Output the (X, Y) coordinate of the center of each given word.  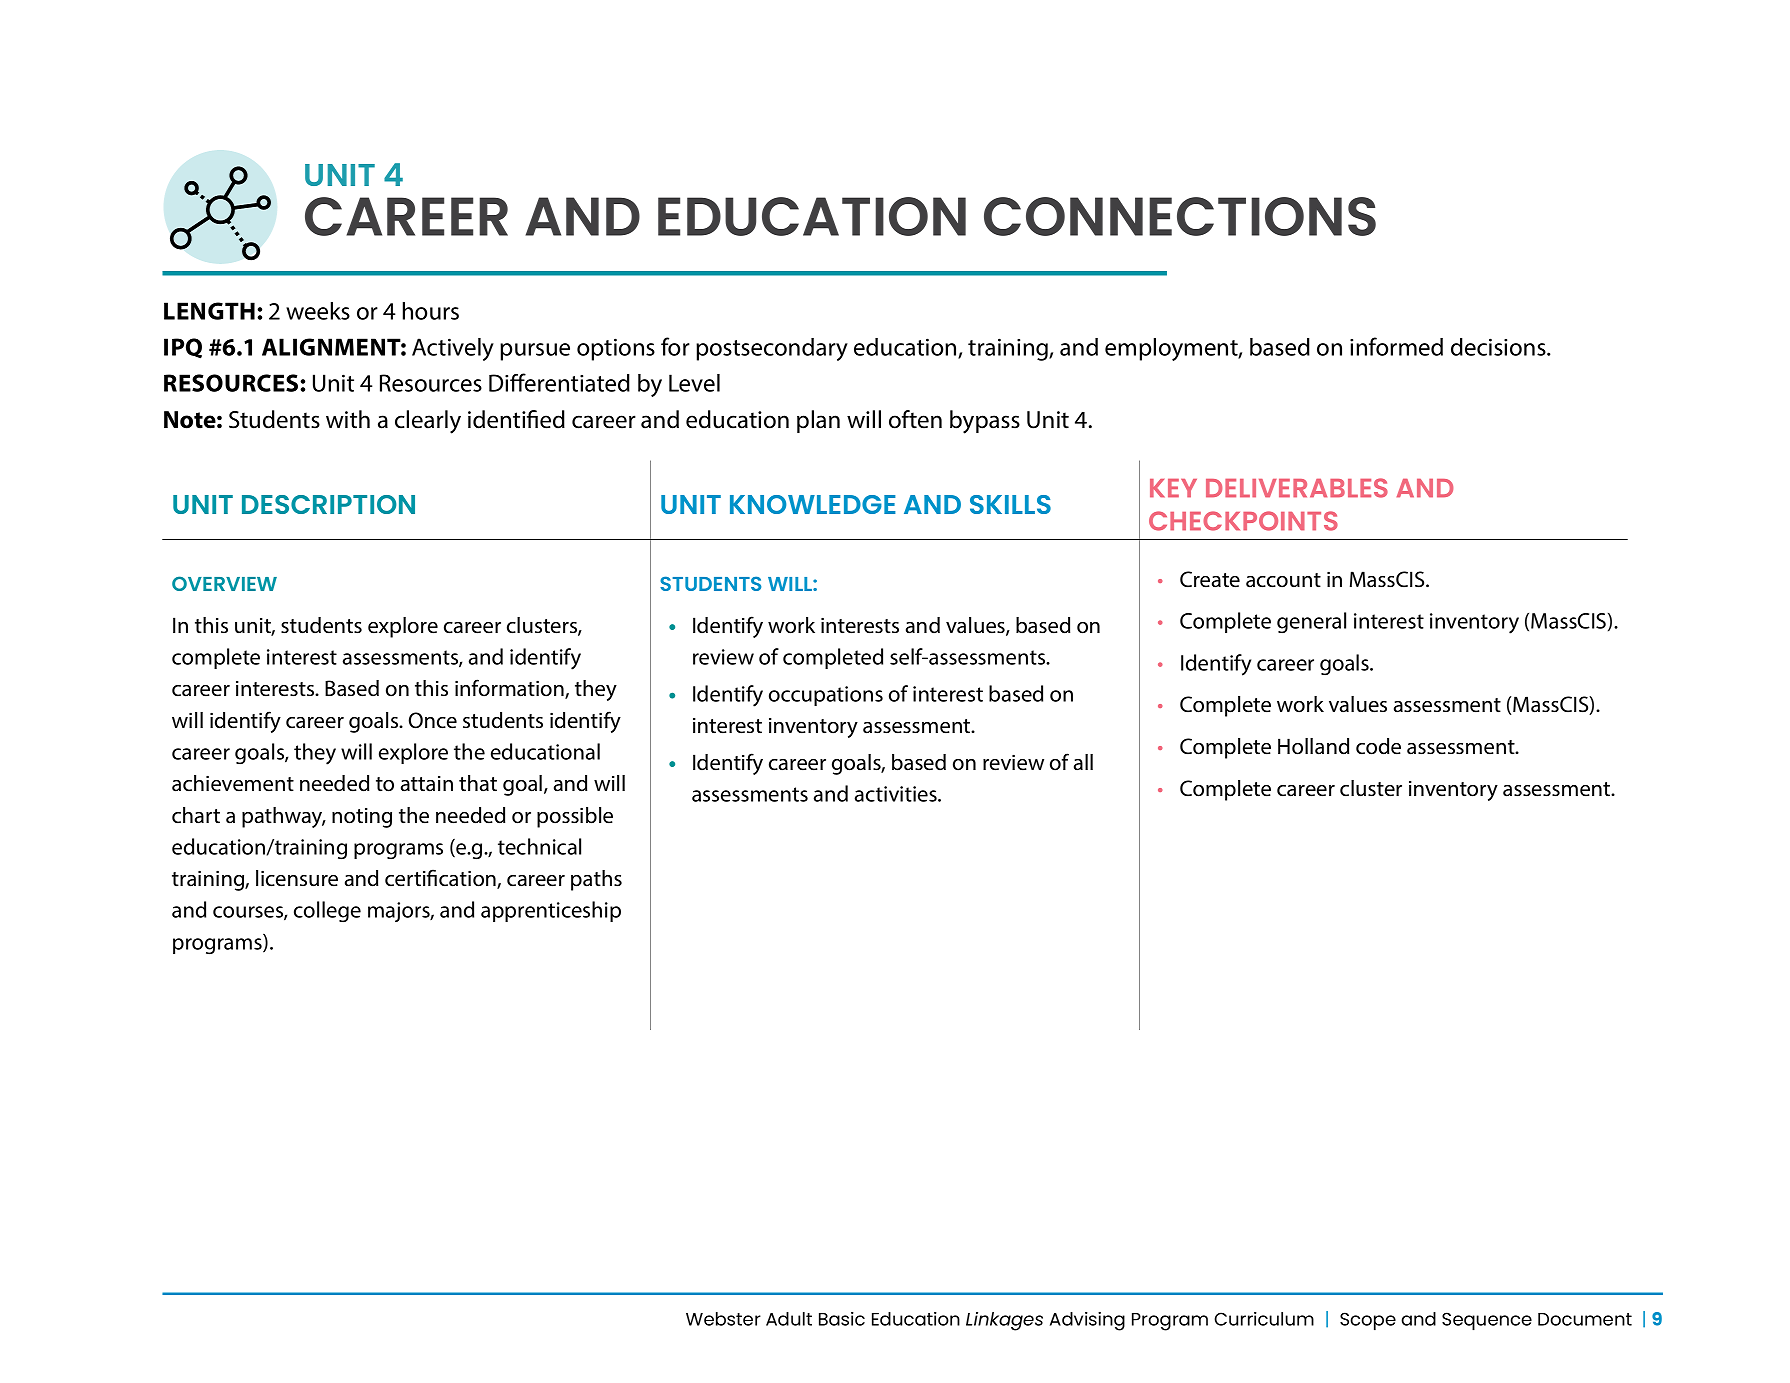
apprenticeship (551, 911)
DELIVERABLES (1297, 488)
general (1311, 623)
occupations (826, 696)
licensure (297, 878)
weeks (318, 311)
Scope (1368, 1321)
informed (1396, 346)
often (915, 419)
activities (897, 794)
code (1378, 746)
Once (433, 720)
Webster (723, 1319)
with (348, 419)
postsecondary (772, 349)
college (327, 912)
